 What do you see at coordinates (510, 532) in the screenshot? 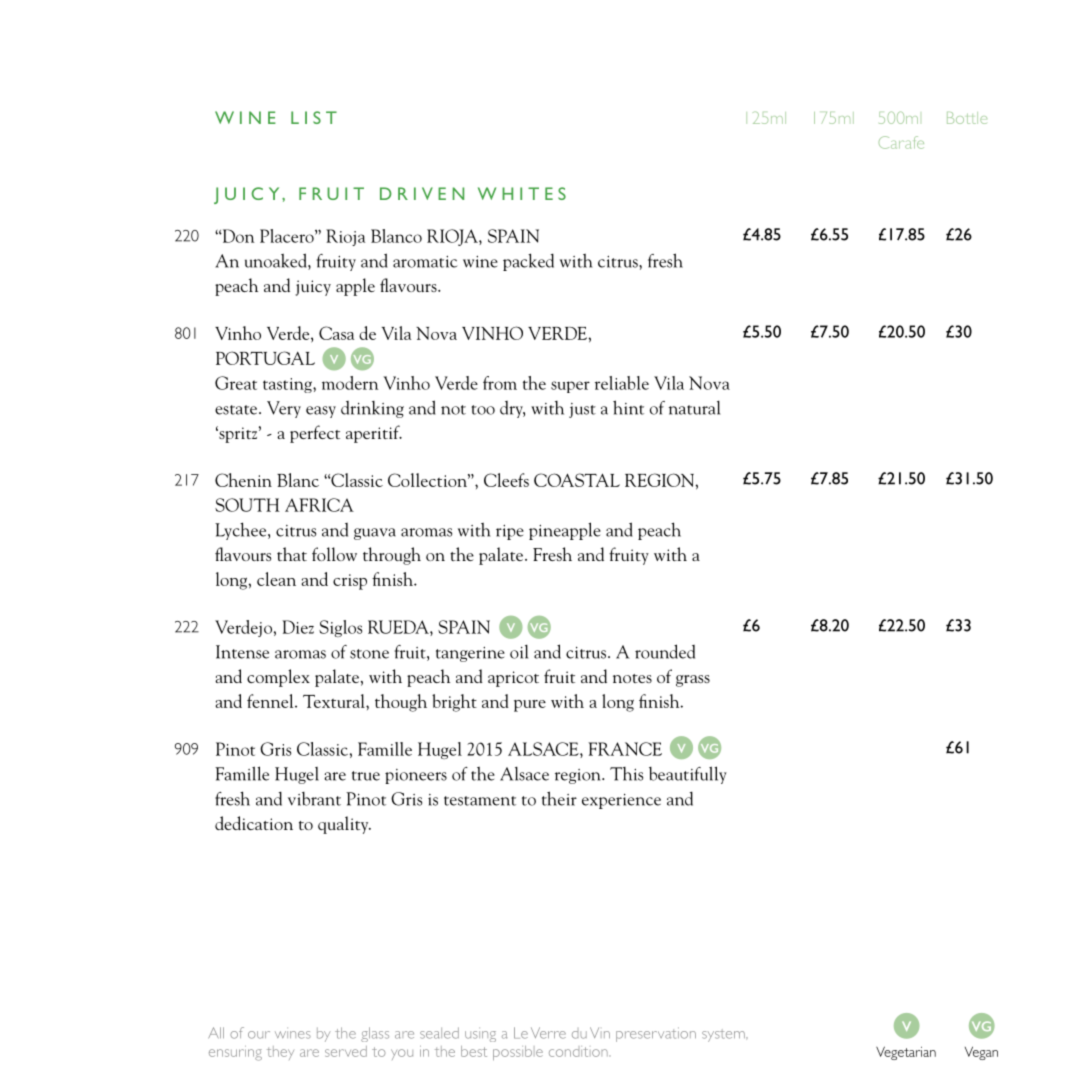
I see `ripe` at bounding box center [510, 532].
